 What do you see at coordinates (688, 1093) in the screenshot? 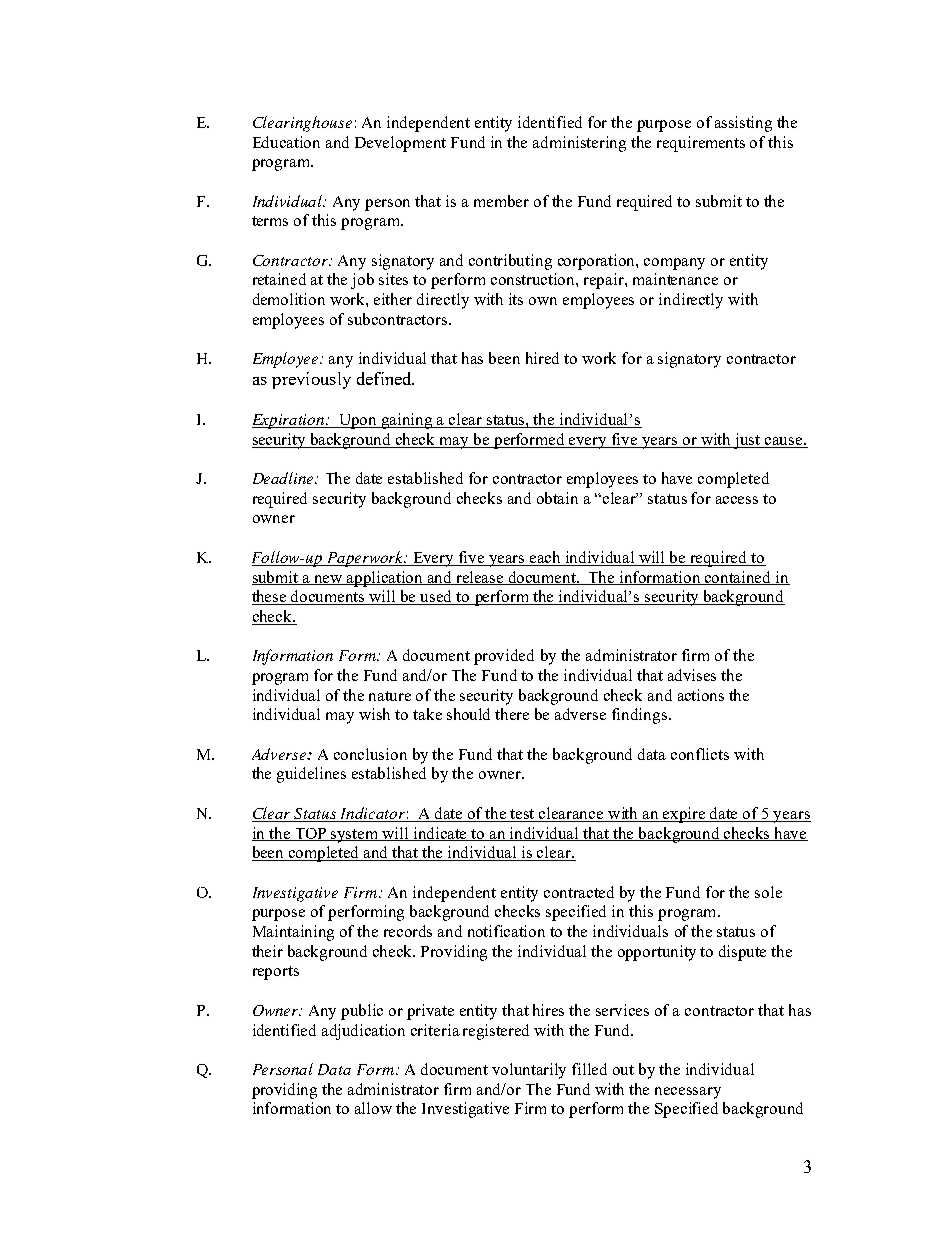
I see `necessary` at bounding box center [688, 1093].
